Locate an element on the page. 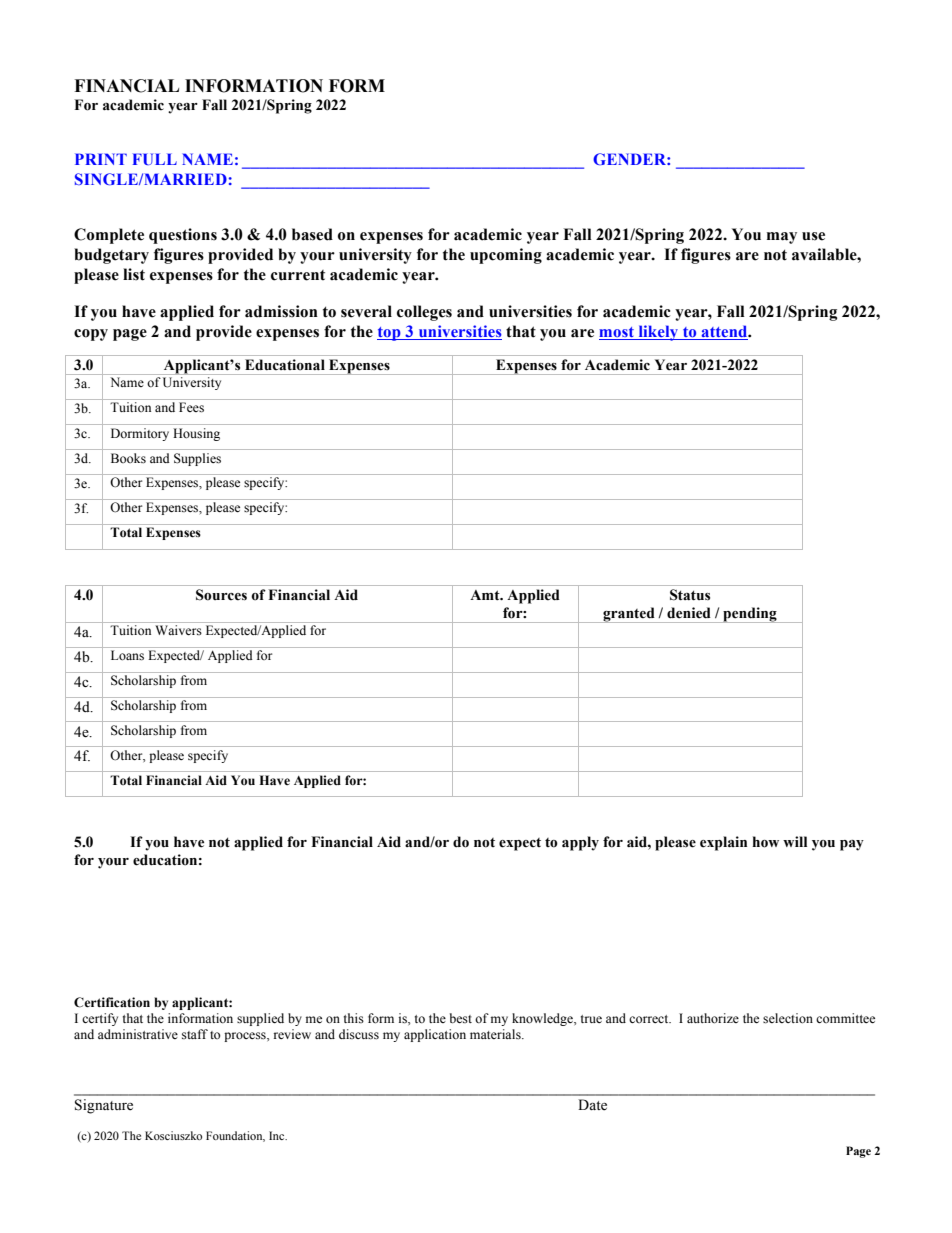 The image size is (952, 1233). FULL is located at coordinates (154, 159).
